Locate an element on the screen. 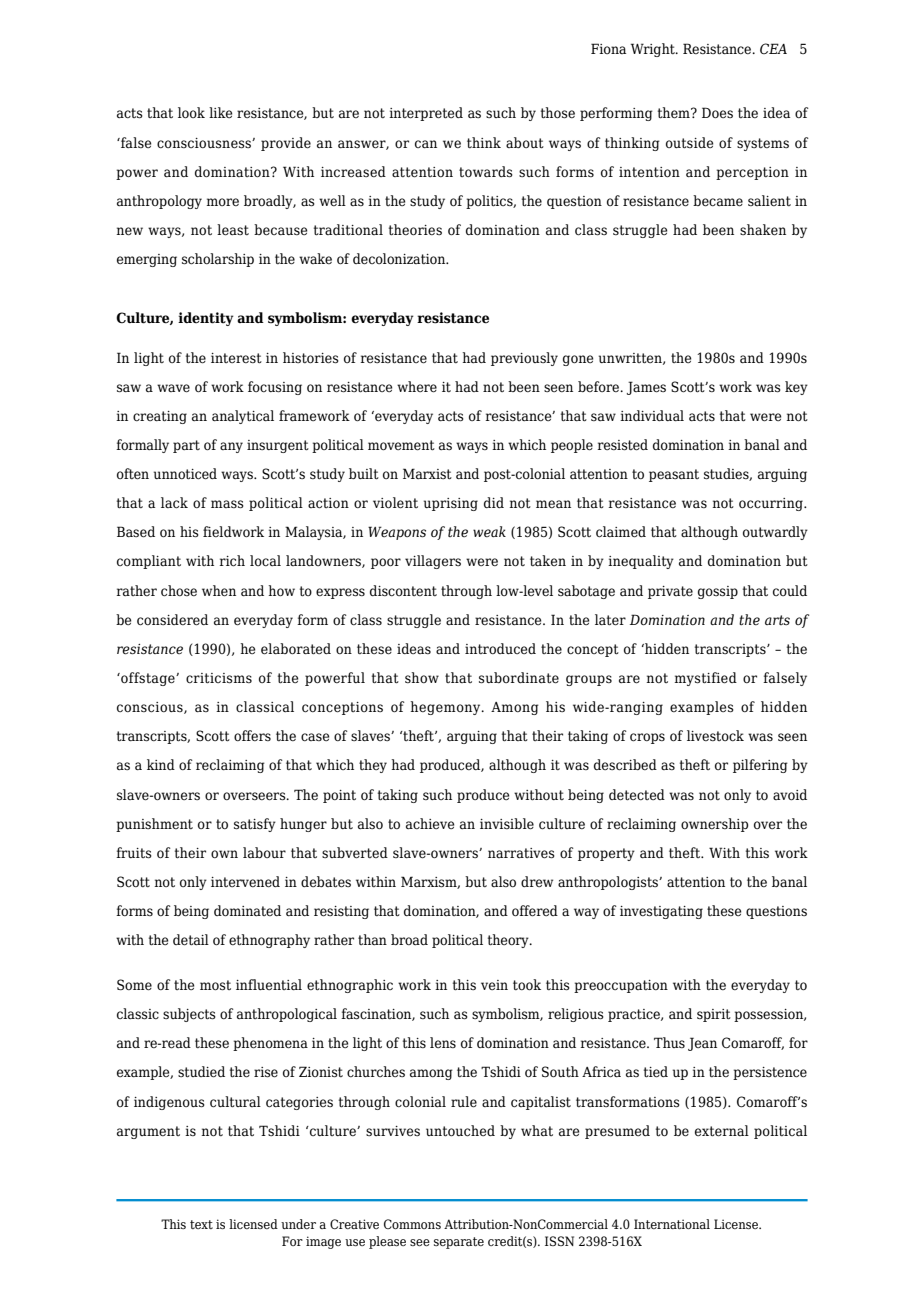  detail is located at coordinates (191, 940).
